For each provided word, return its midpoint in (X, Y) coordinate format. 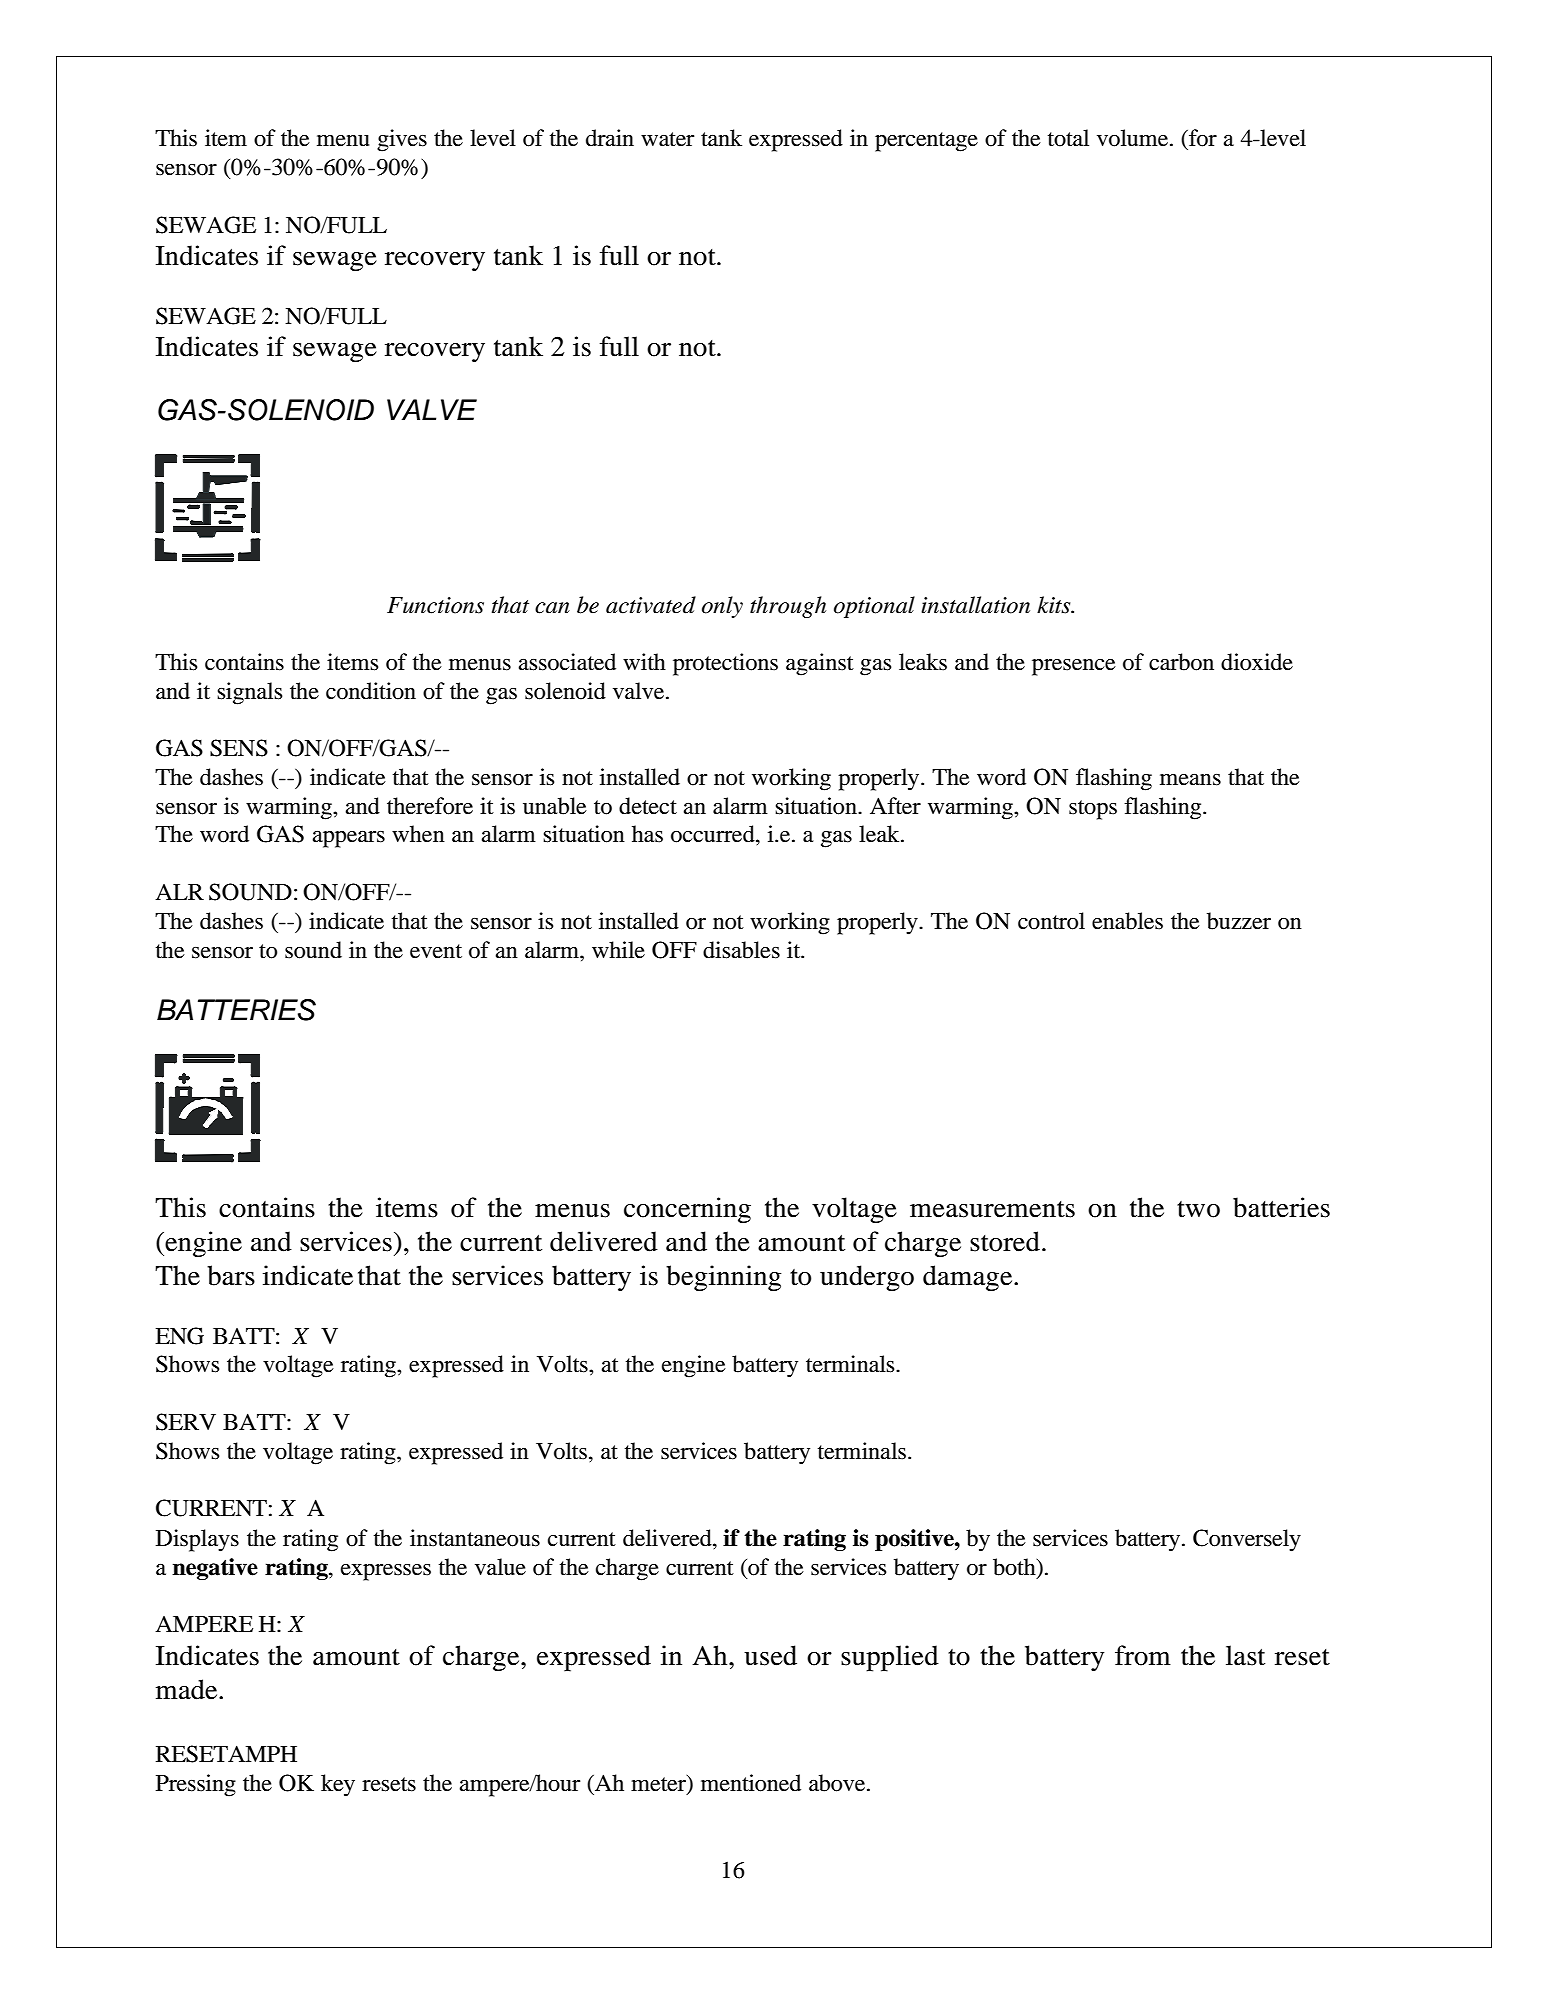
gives (402, 140)
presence (1074, 667)
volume (1134, 138)
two (1198, 1209)
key (338, 1785)
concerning (687, 1210)
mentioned (751, 1783)
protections (725, 664)
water (667, 139)
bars (231, 1275)
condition (371, 691)
